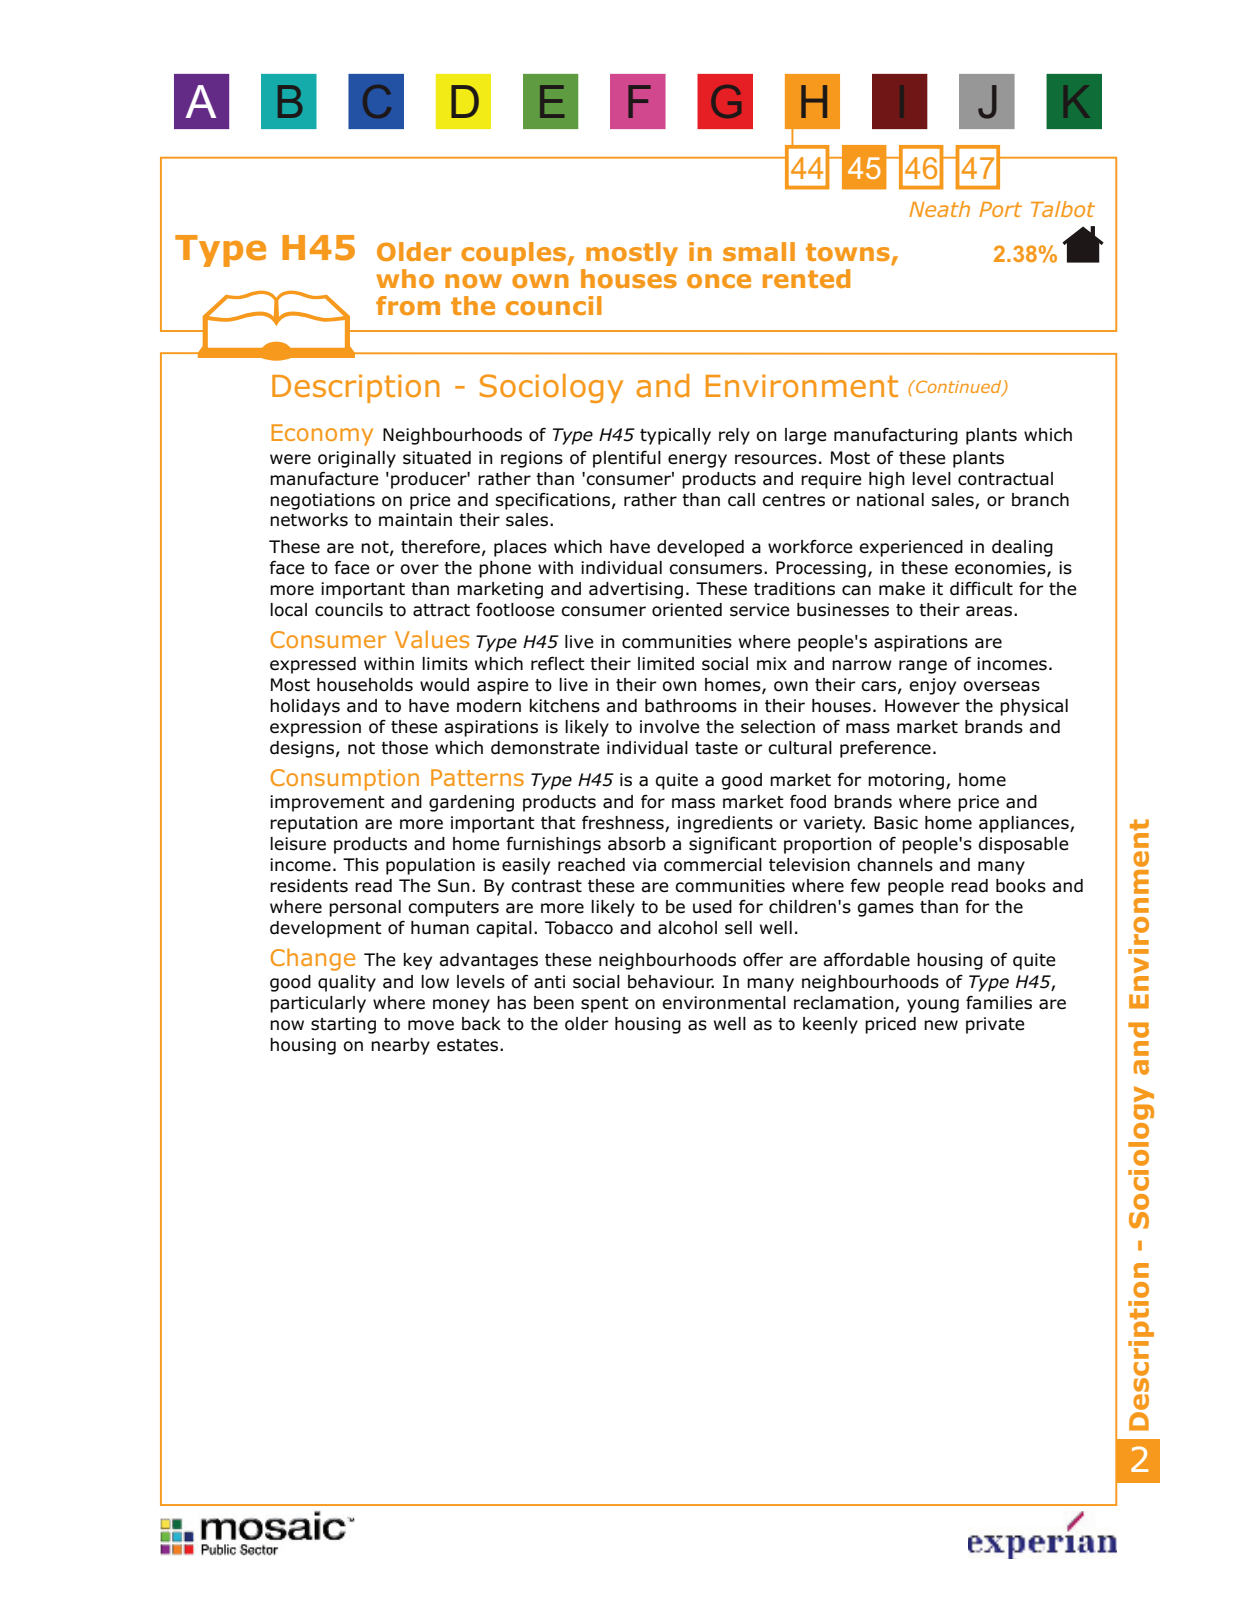 The width and height of the page is (1246, 1613). Describe the element at coordinates (939, 209) in the page. I see `Neath` at that location.
